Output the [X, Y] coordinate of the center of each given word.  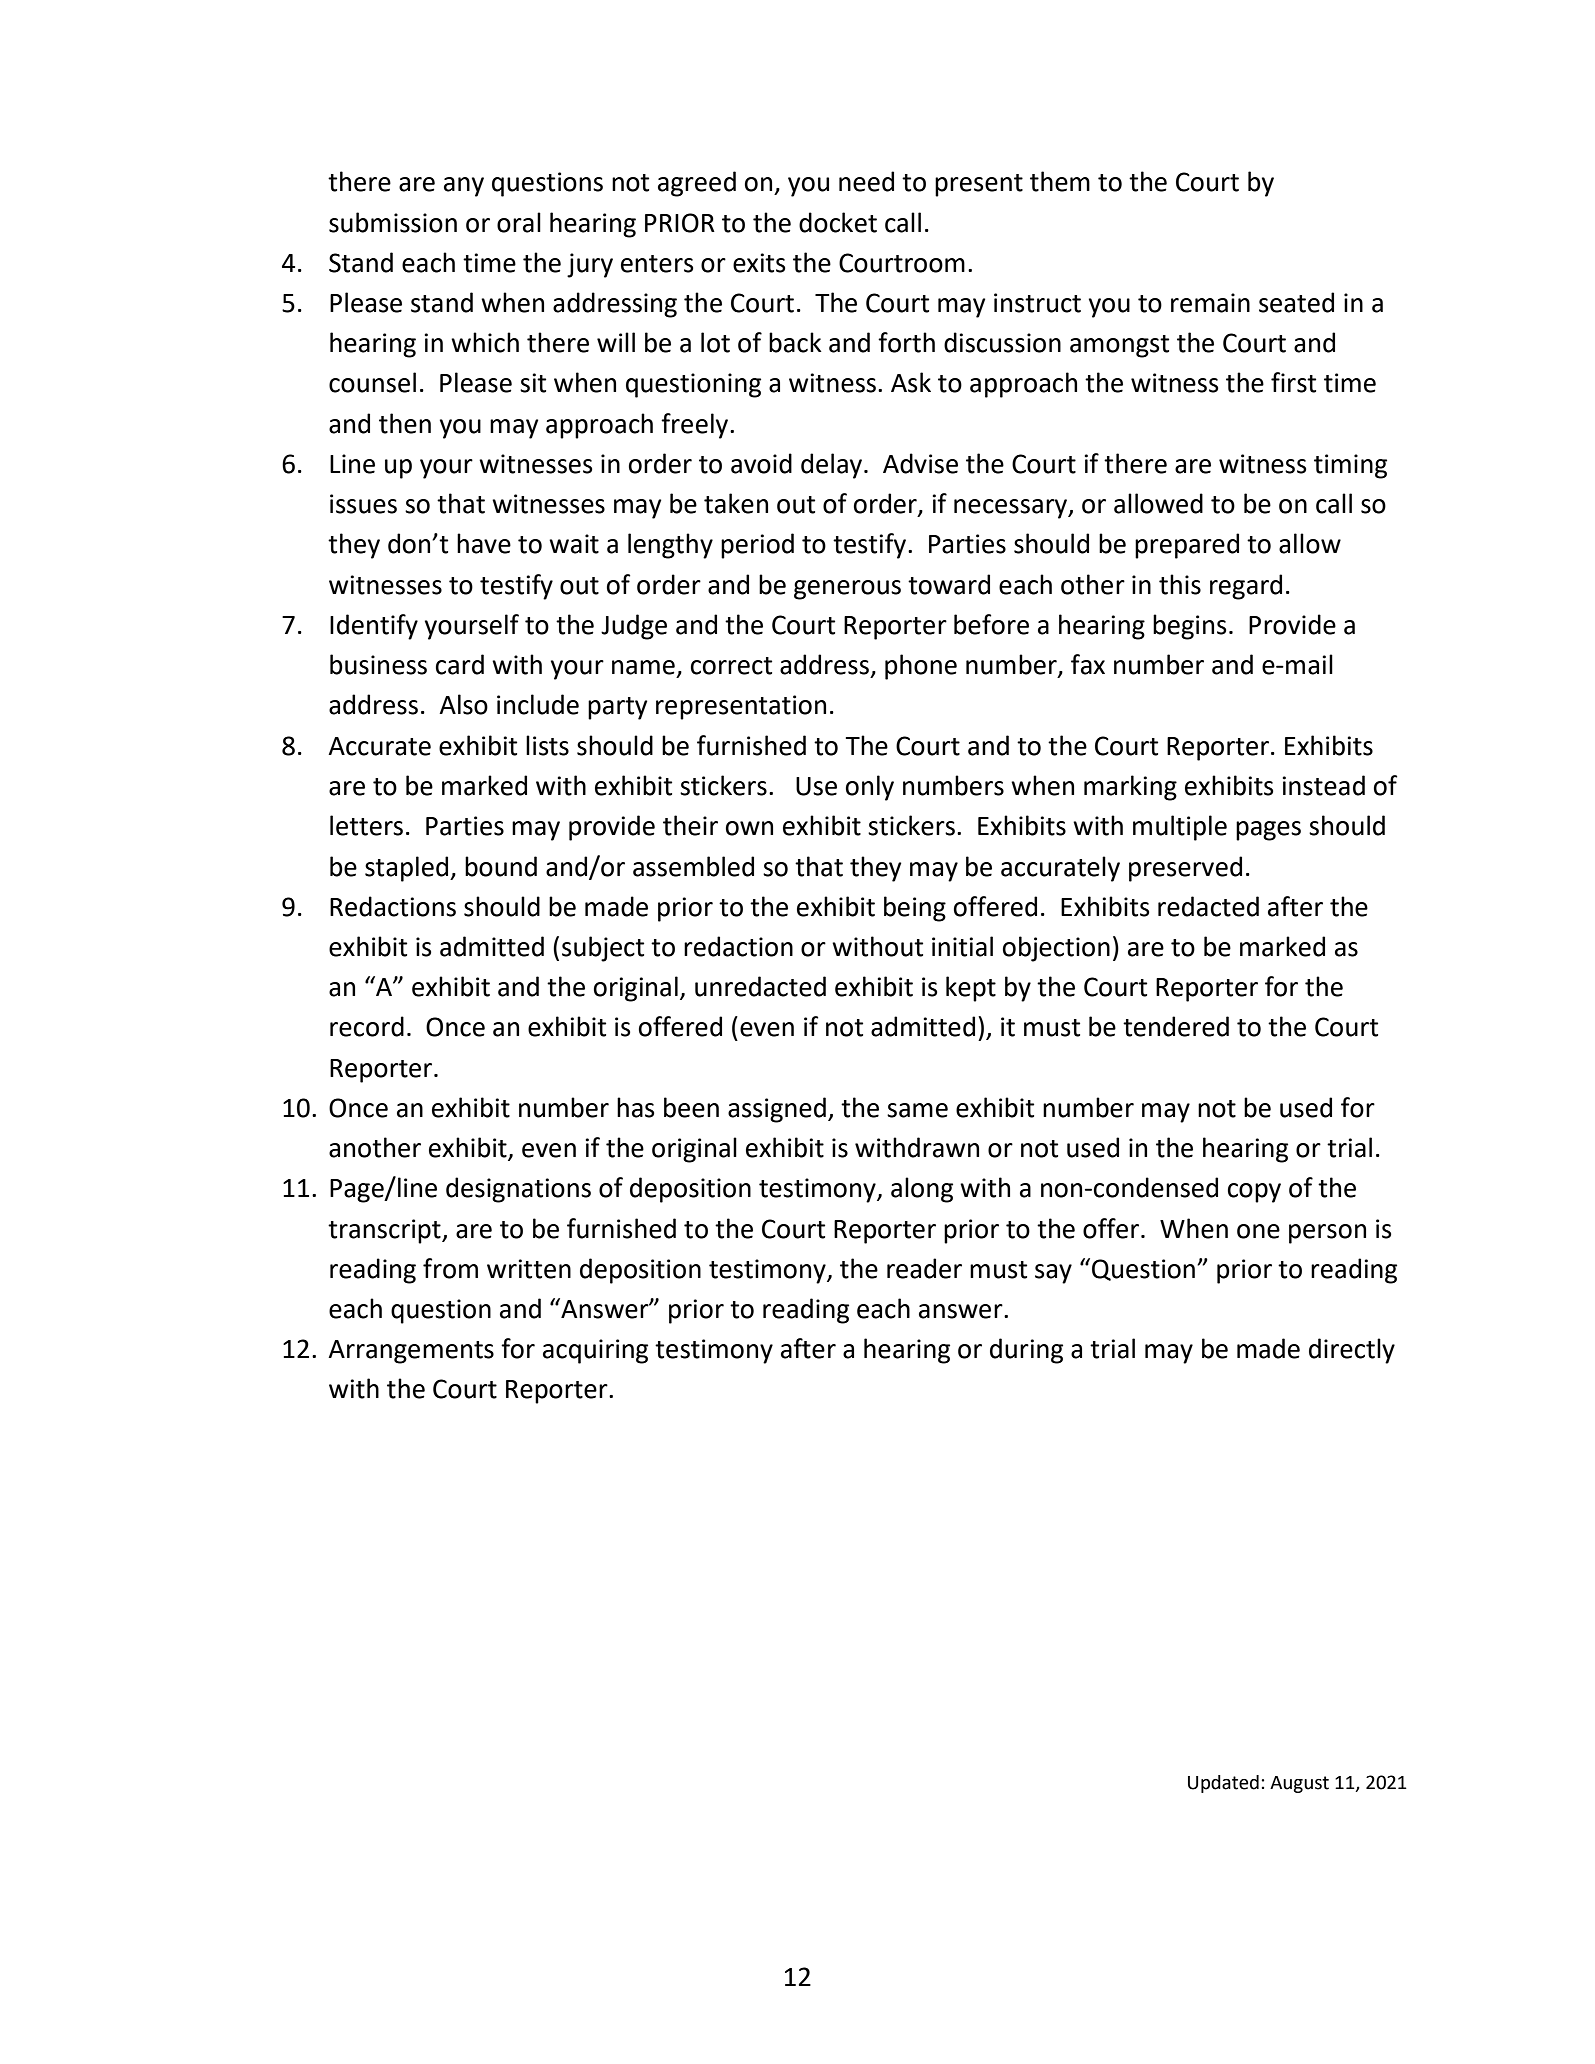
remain [1210, 303]
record [367, 1026]
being [915, 909]
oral [519, 222]
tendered [1176, 1026]
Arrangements [411, 1352]
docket [838, 222]
